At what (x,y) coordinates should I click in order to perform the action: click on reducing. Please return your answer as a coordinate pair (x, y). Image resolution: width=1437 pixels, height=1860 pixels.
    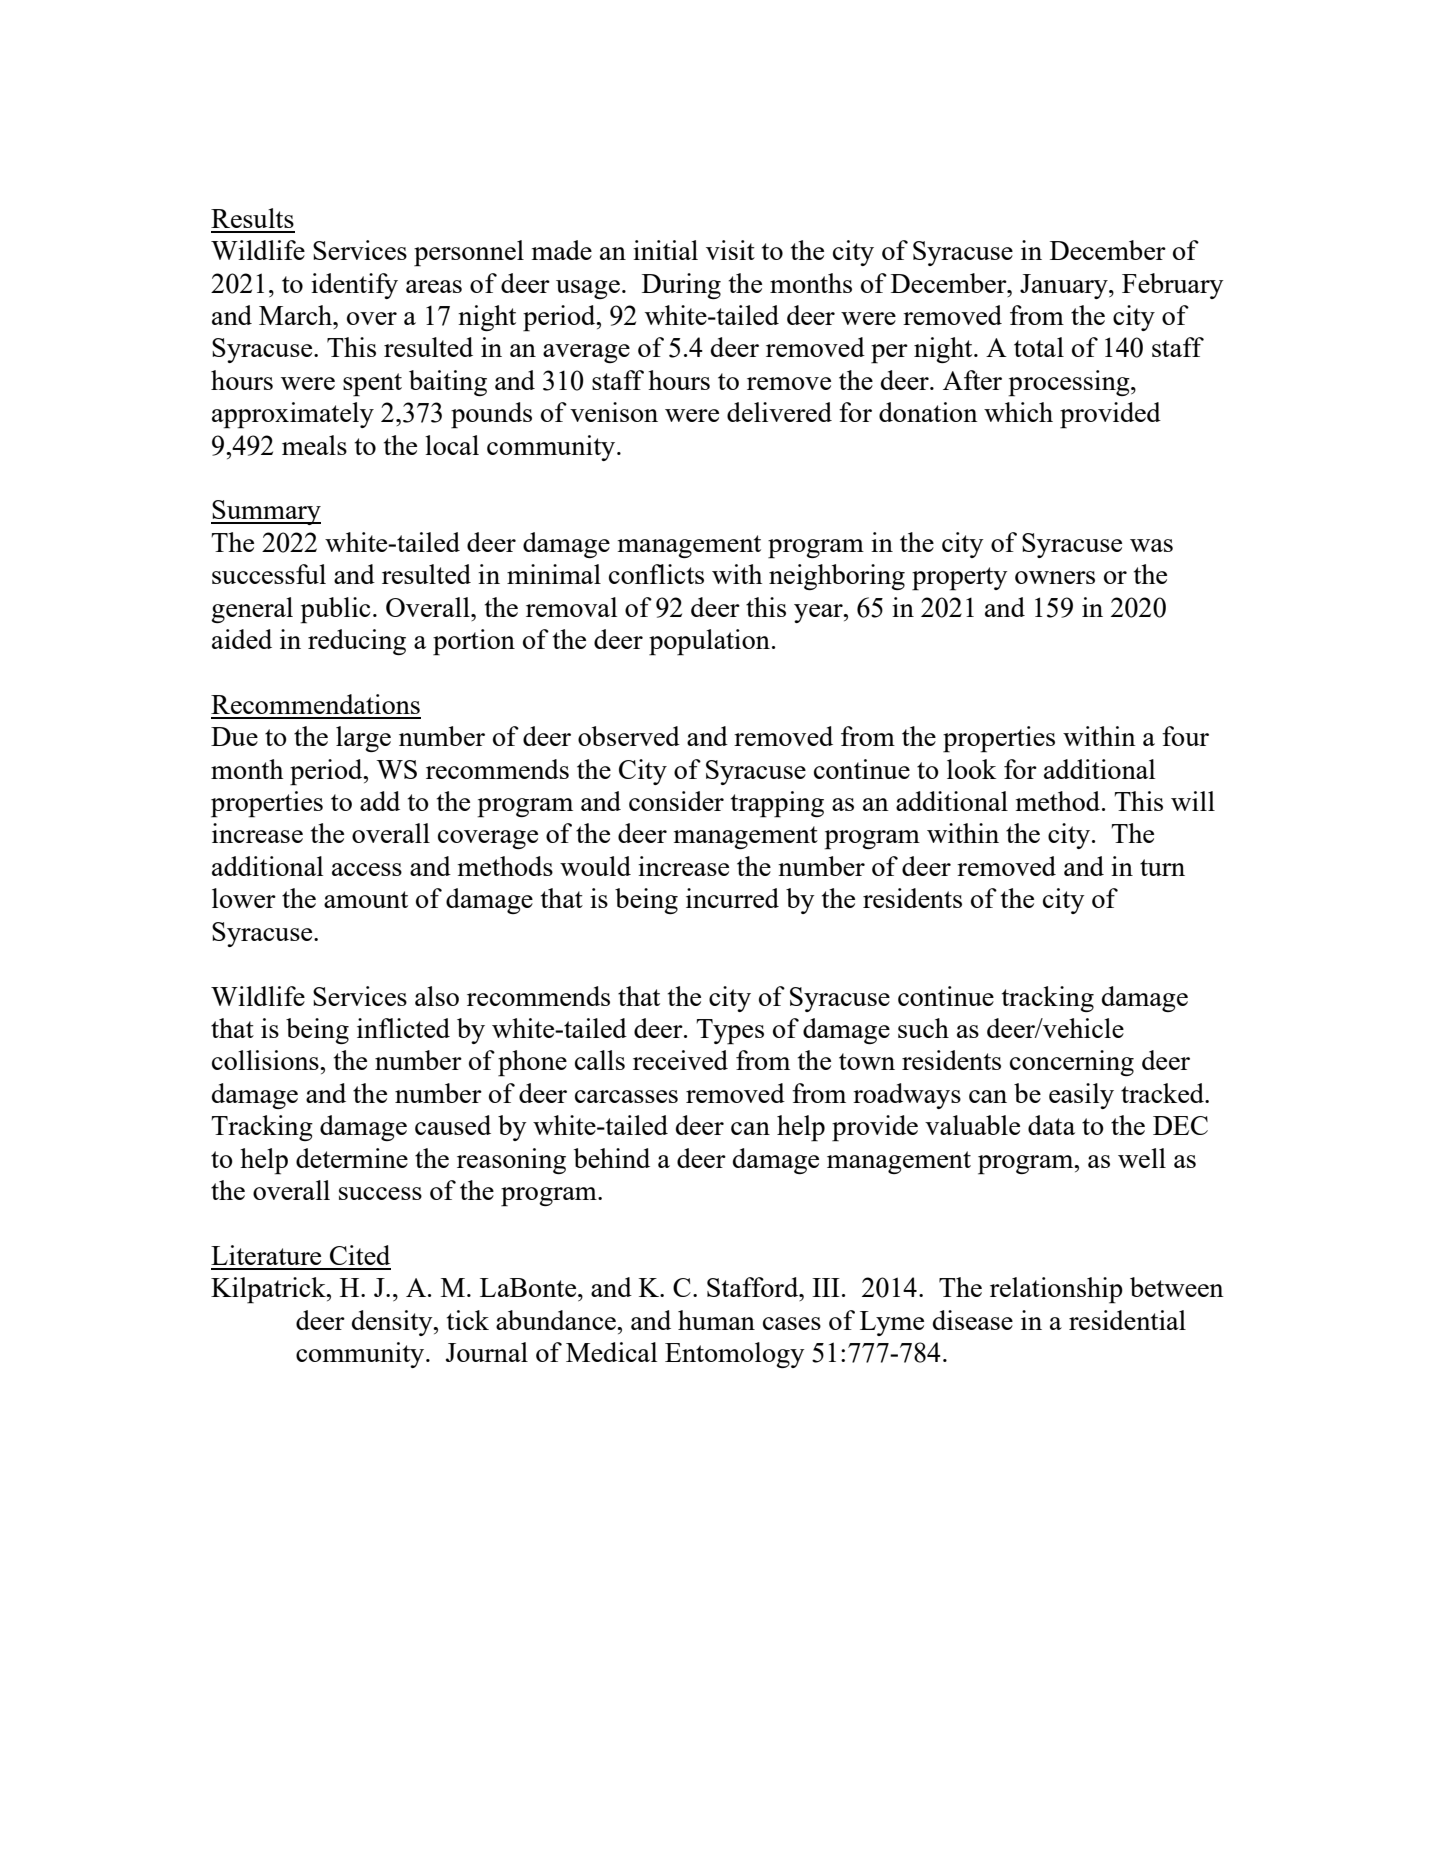
    Looking at the image, I should click on (357, 642).
